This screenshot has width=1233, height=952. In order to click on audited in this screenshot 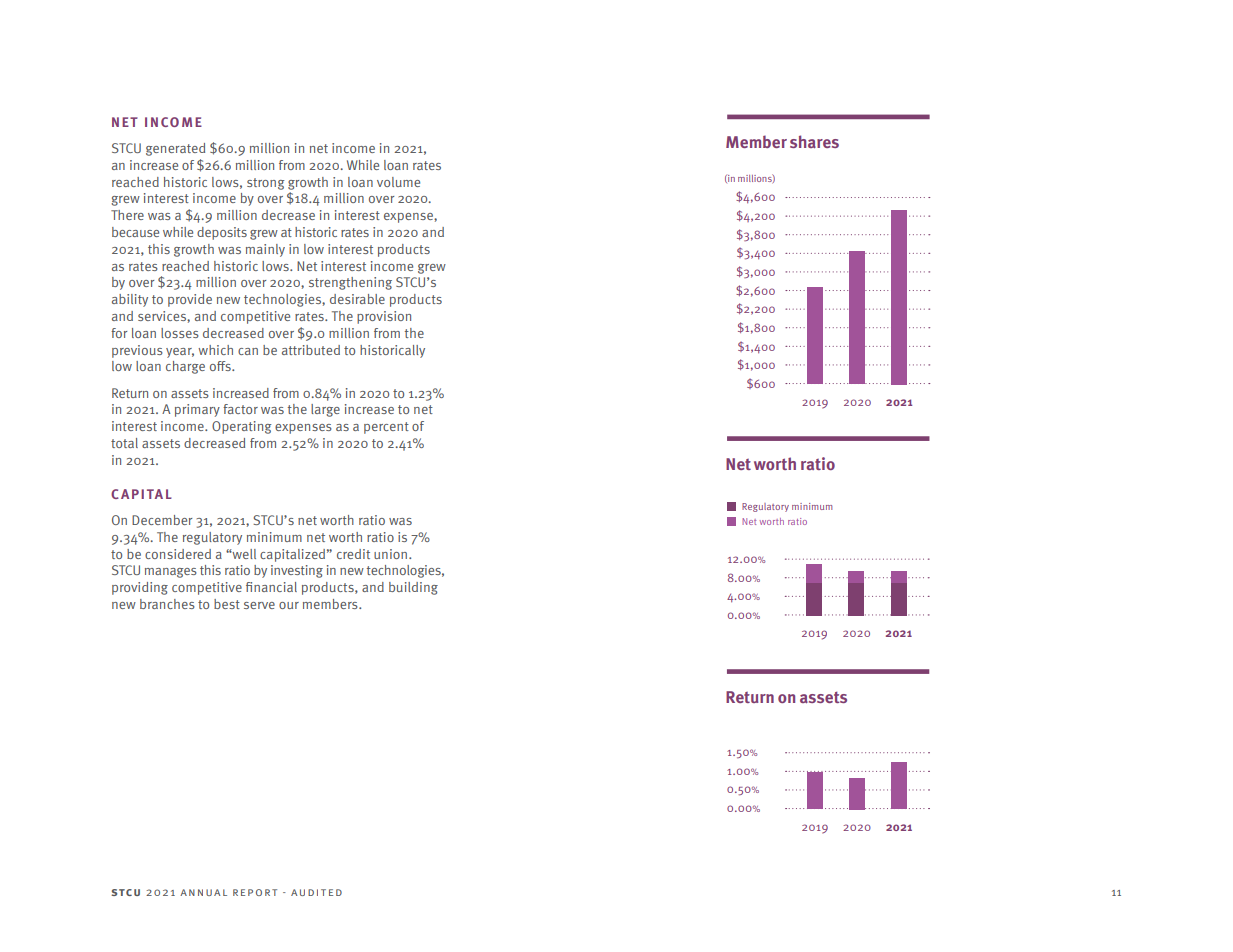, I will do `click(316, 892)`.
